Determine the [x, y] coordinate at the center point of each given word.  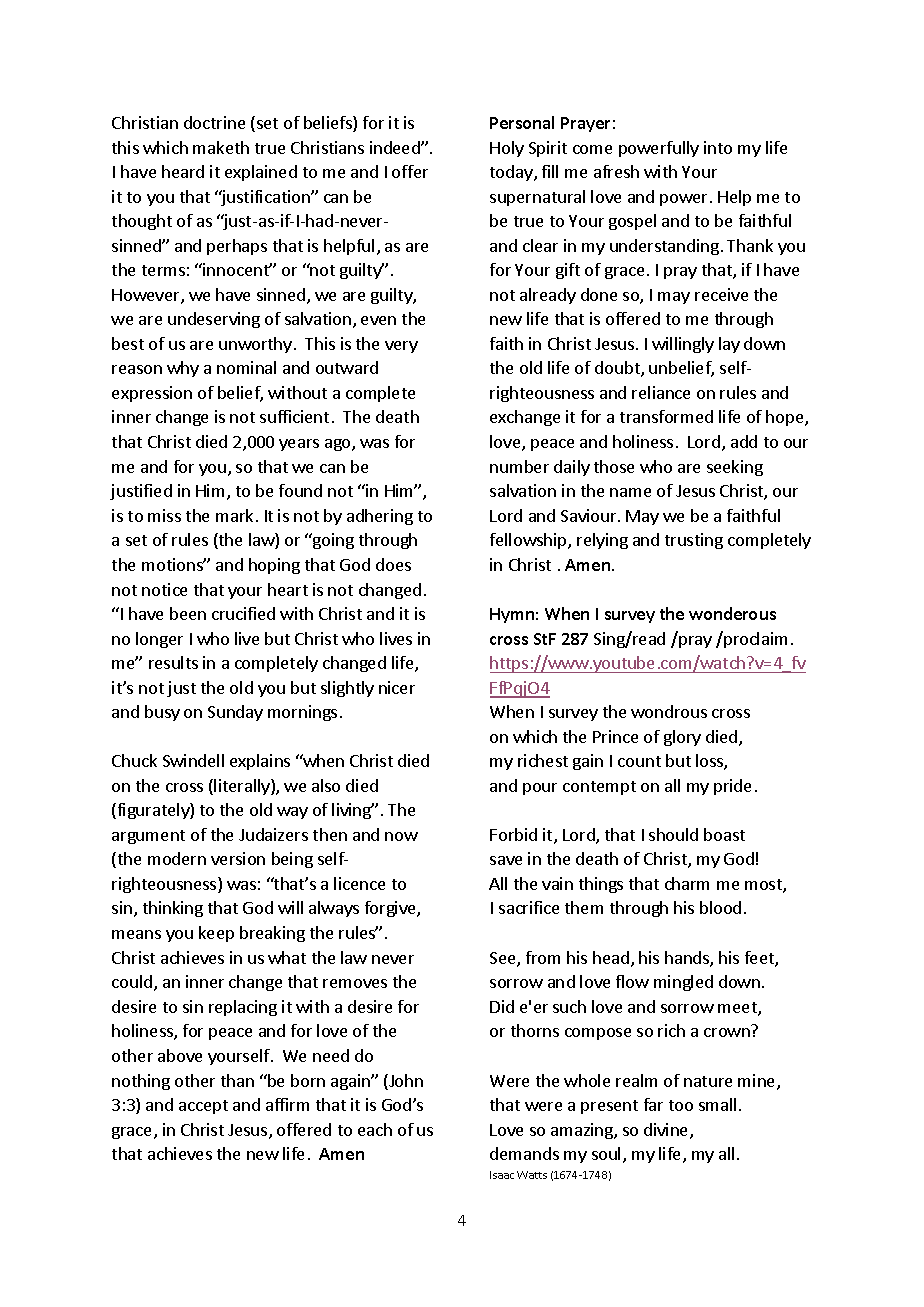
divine [667, 1131]
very [401, 347]
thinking [173, 909]
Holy [507, 149]
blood [720, 907]
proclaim [754, 639]
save [506, 860]
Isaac [502, 1175]
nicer [397, 687]
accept [203, 1107]
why [183, 369]
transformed [666, 416]
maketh [221, 147]
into [718, 147]
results [173, 662]
